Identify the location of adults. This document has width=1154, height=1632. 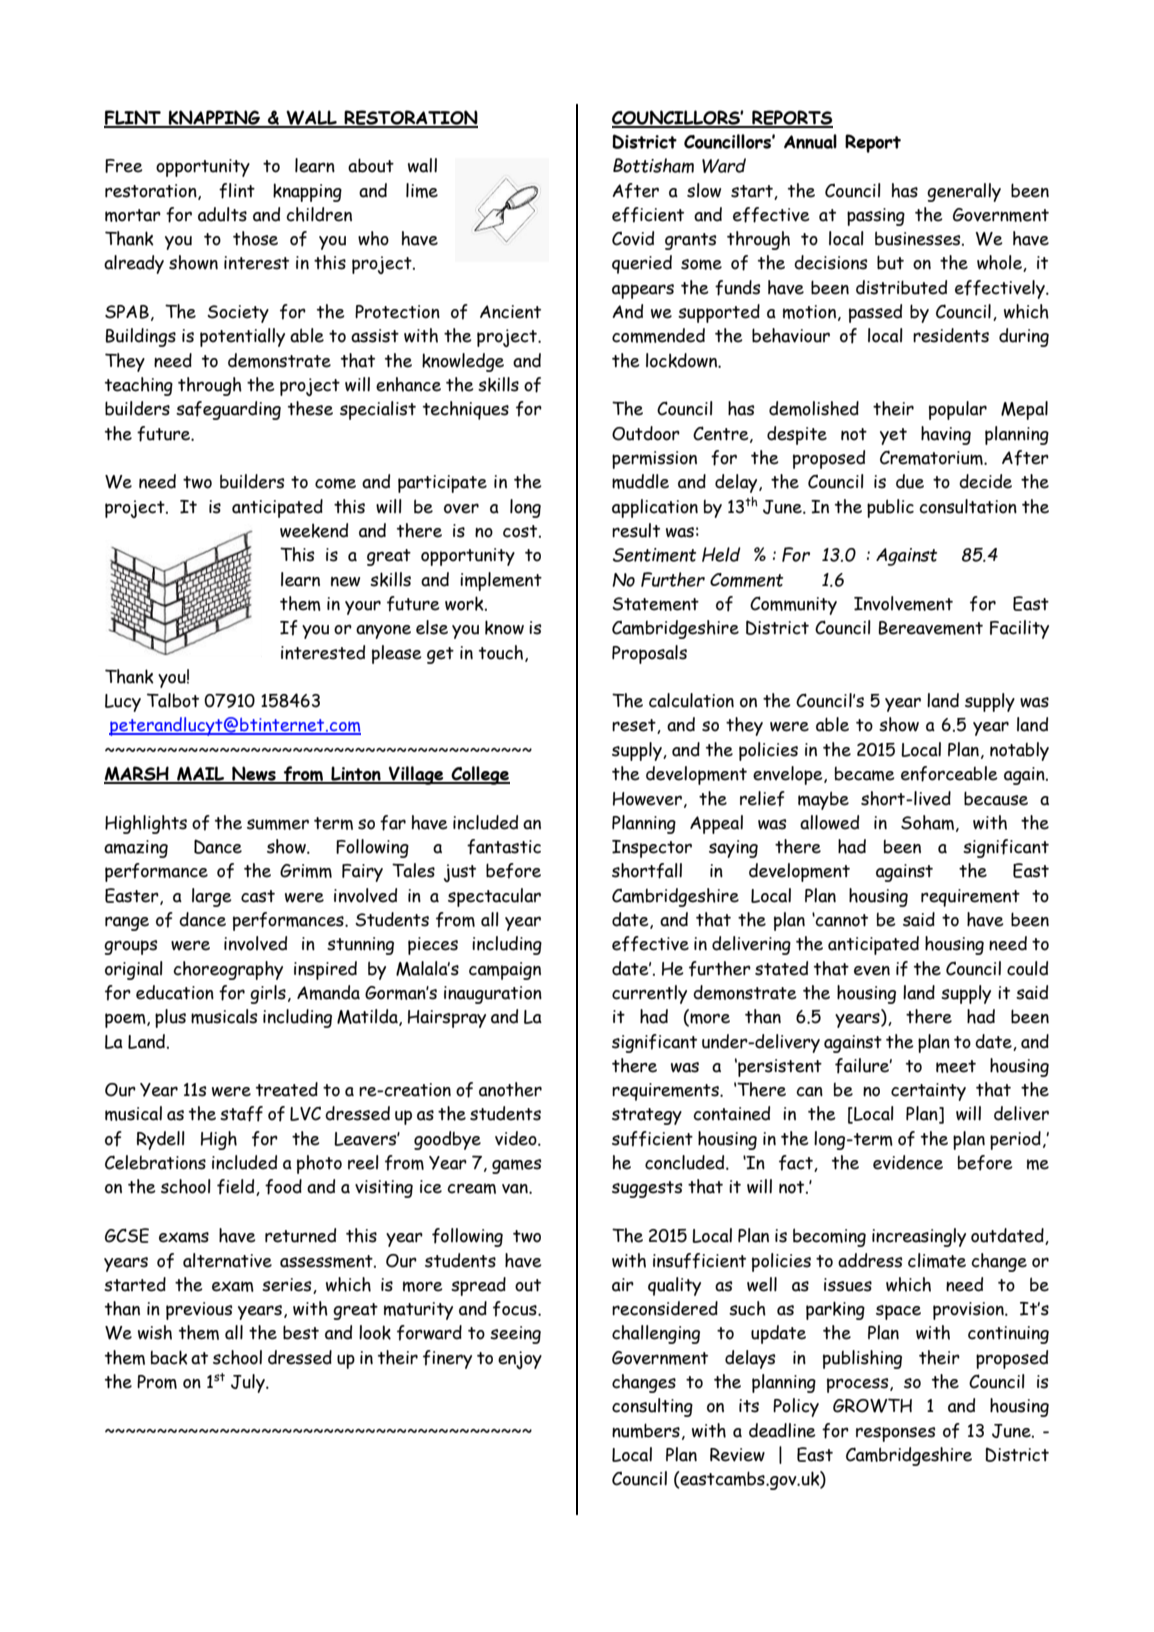
(222, 214).
